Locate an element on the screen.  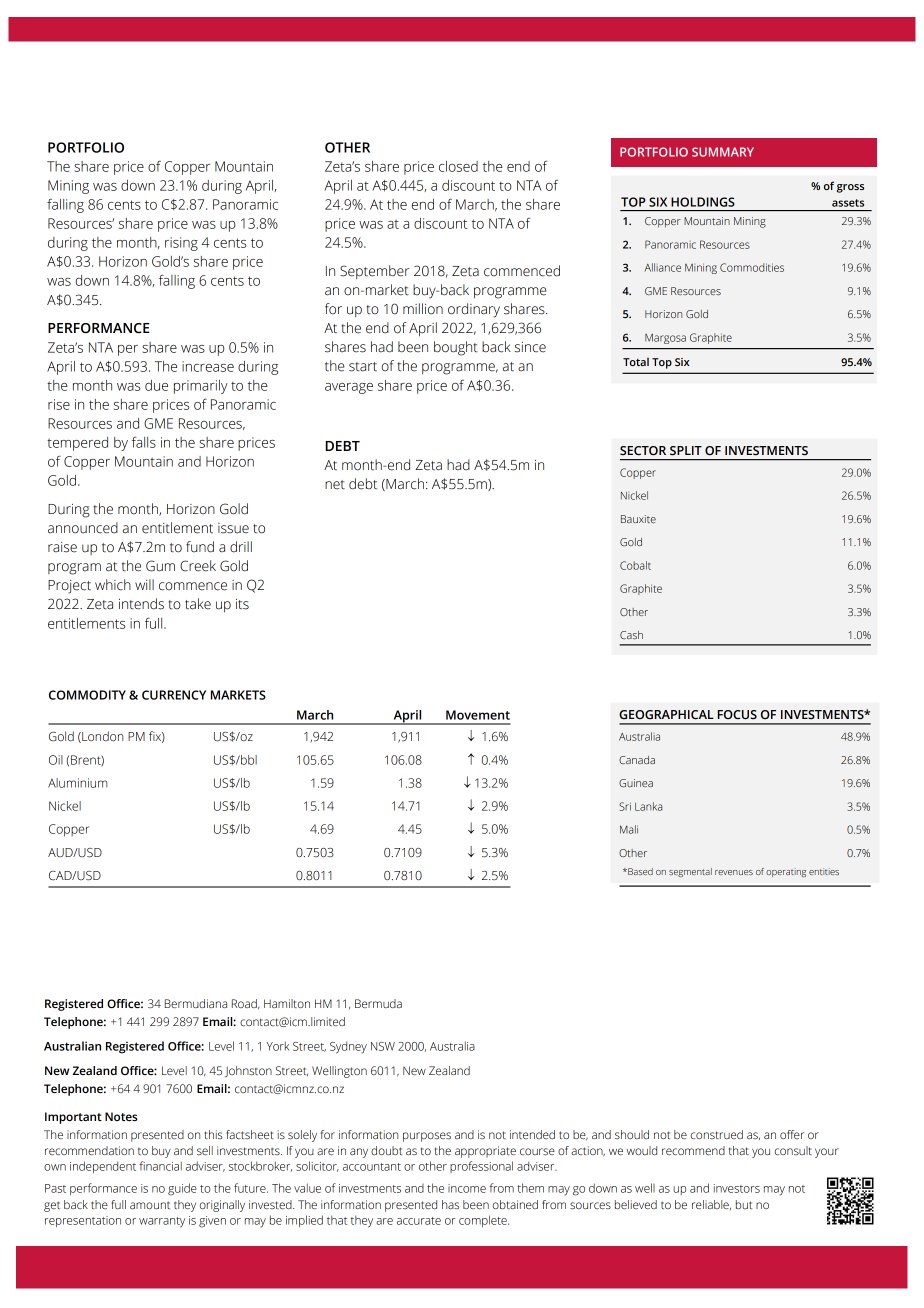
FOCUS is located at coordinates (737, 715).
